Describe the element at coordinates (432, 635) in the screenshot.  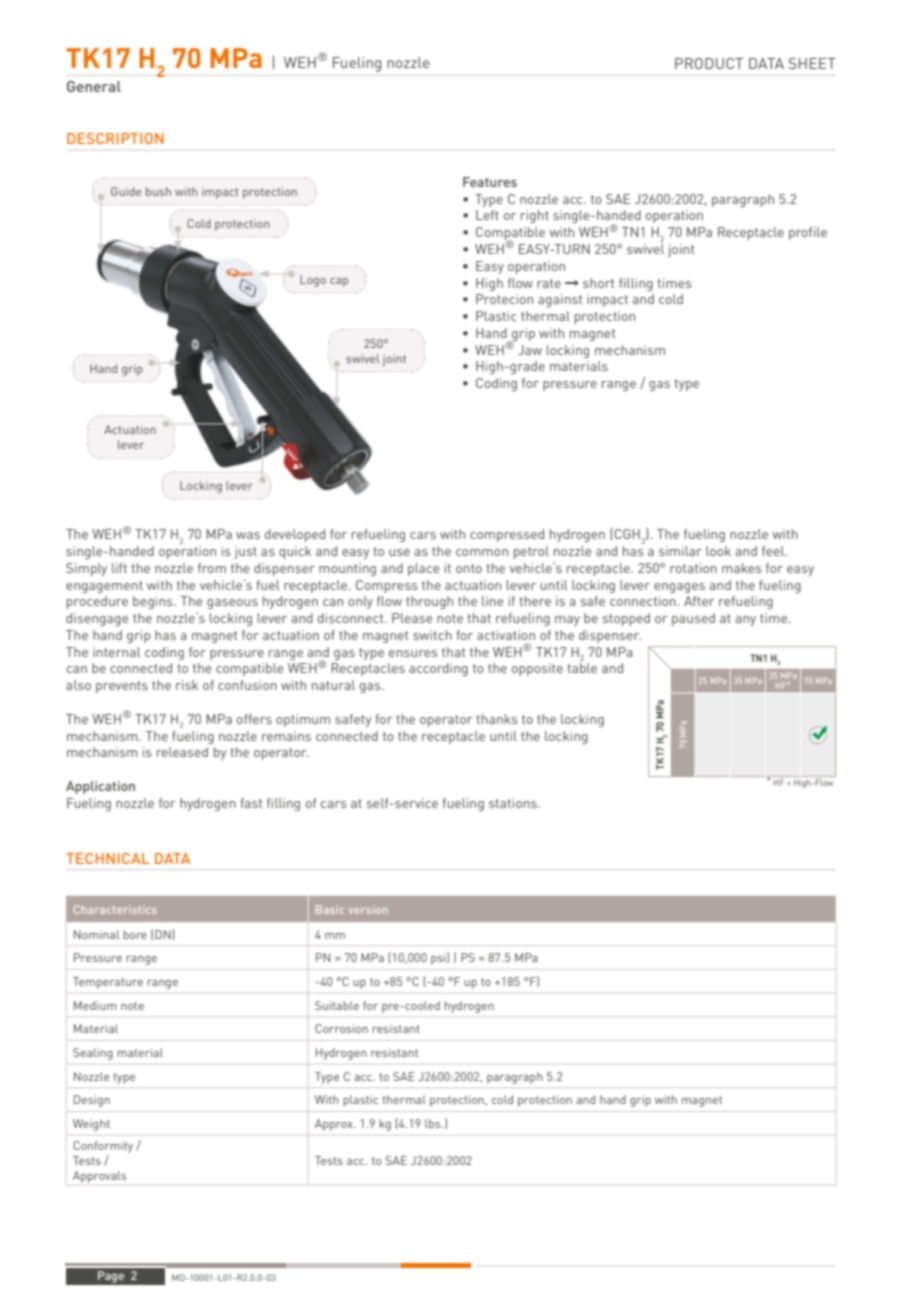
I see `switch` at that location.
